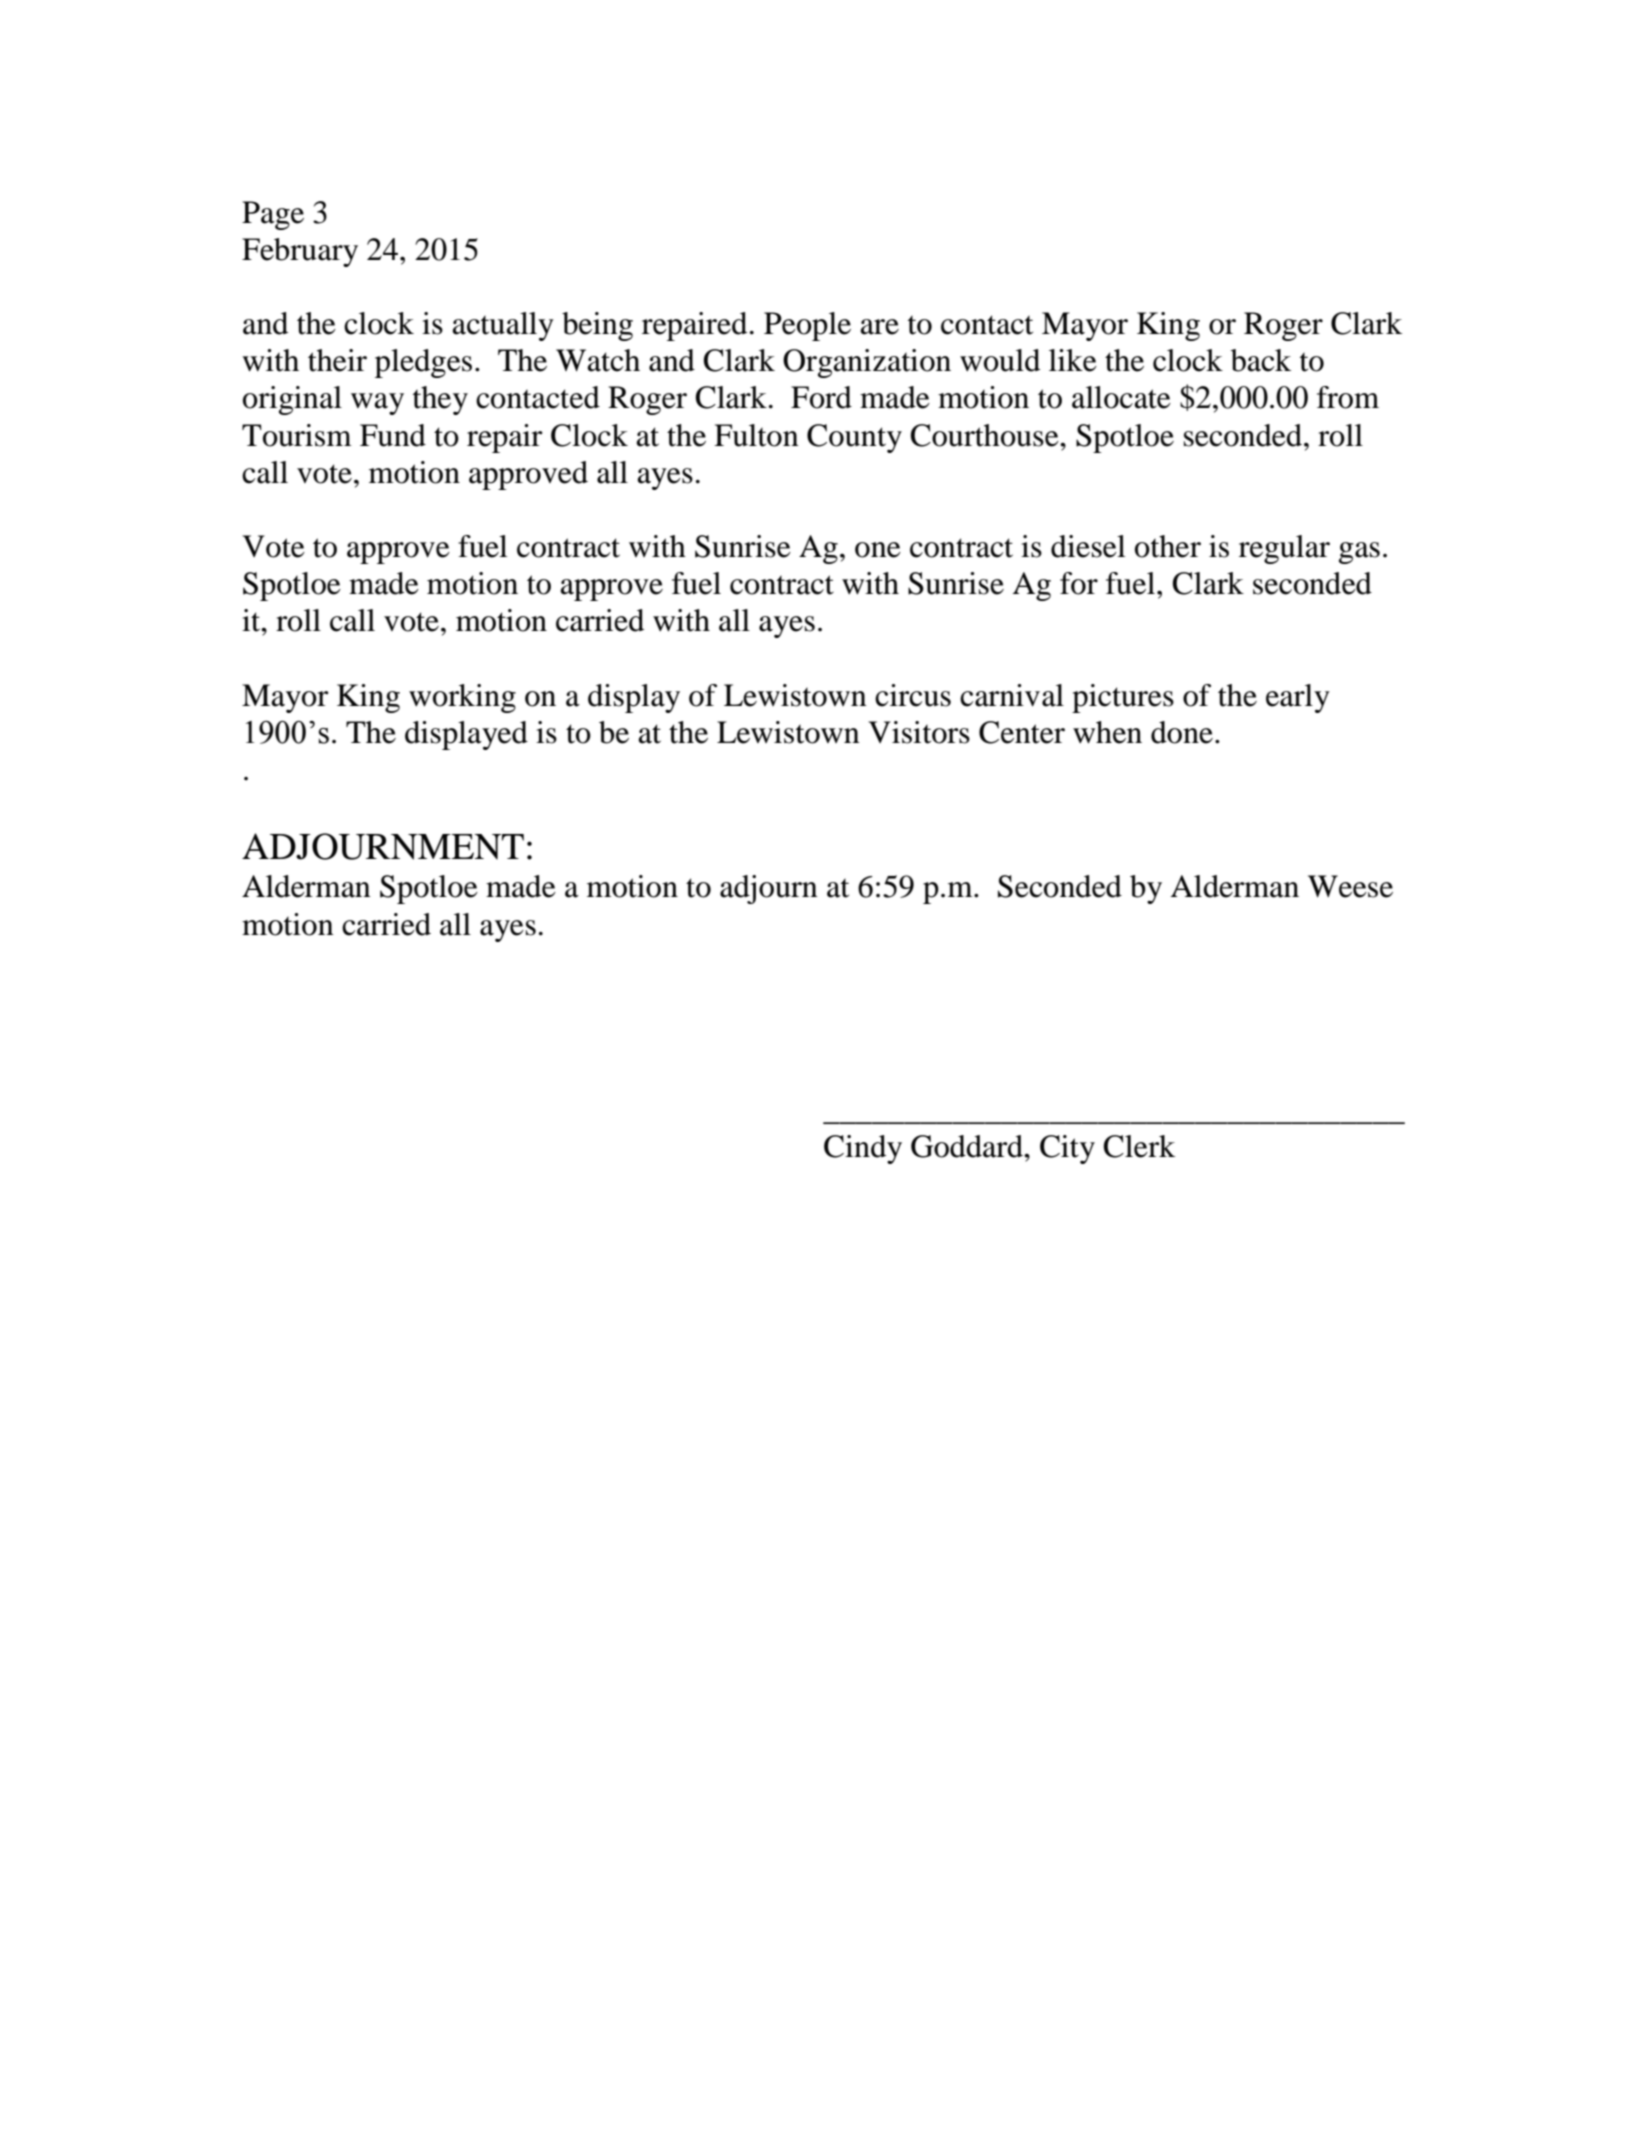 This screenshot has width=1647, height=2131. Describe the element at coordinates (919, 732) in the screenshot. I see `Visitors` at that location.
